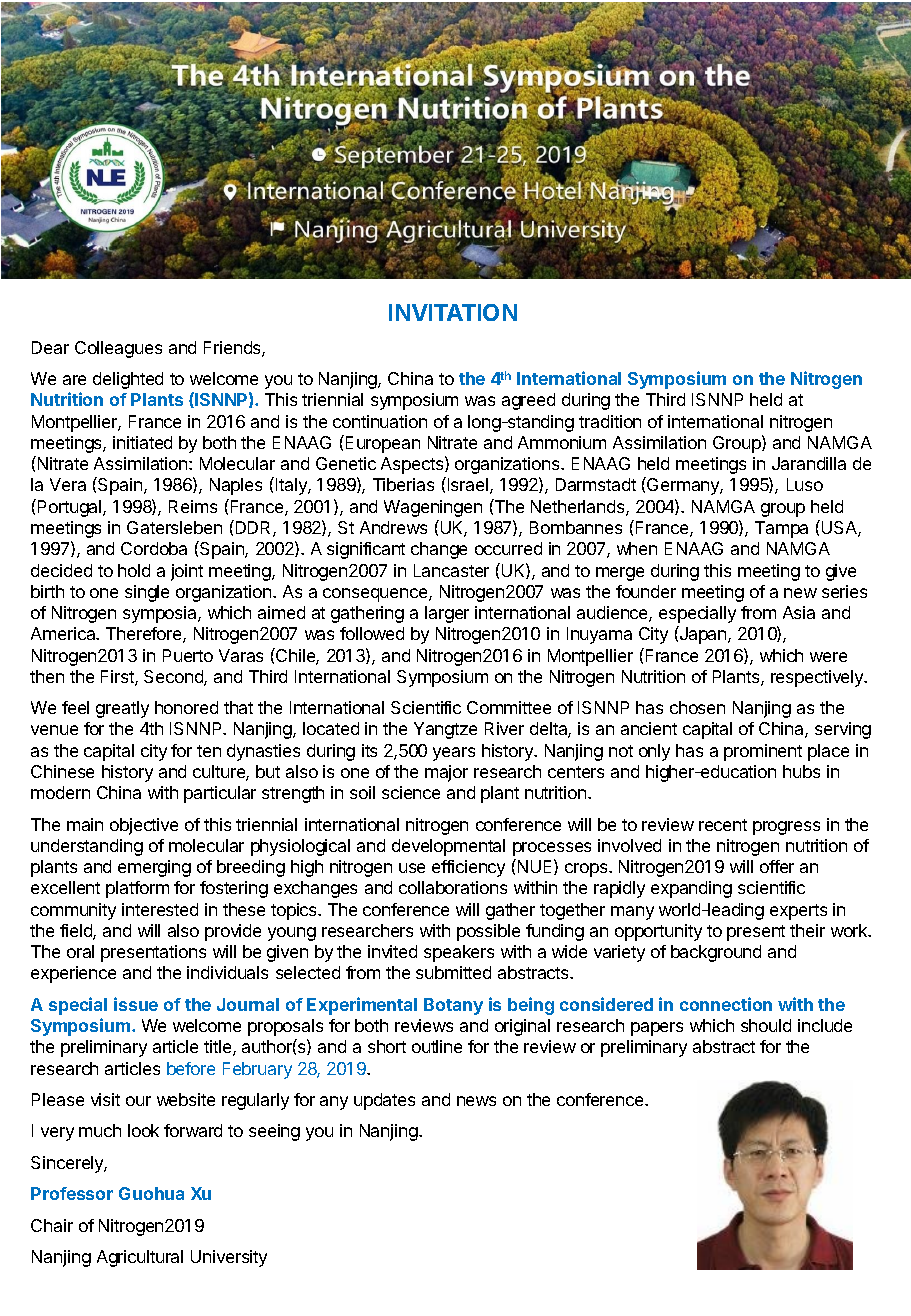 The image size is (911, 1316). I want to click on Agricultural, so click(140, 1258).
